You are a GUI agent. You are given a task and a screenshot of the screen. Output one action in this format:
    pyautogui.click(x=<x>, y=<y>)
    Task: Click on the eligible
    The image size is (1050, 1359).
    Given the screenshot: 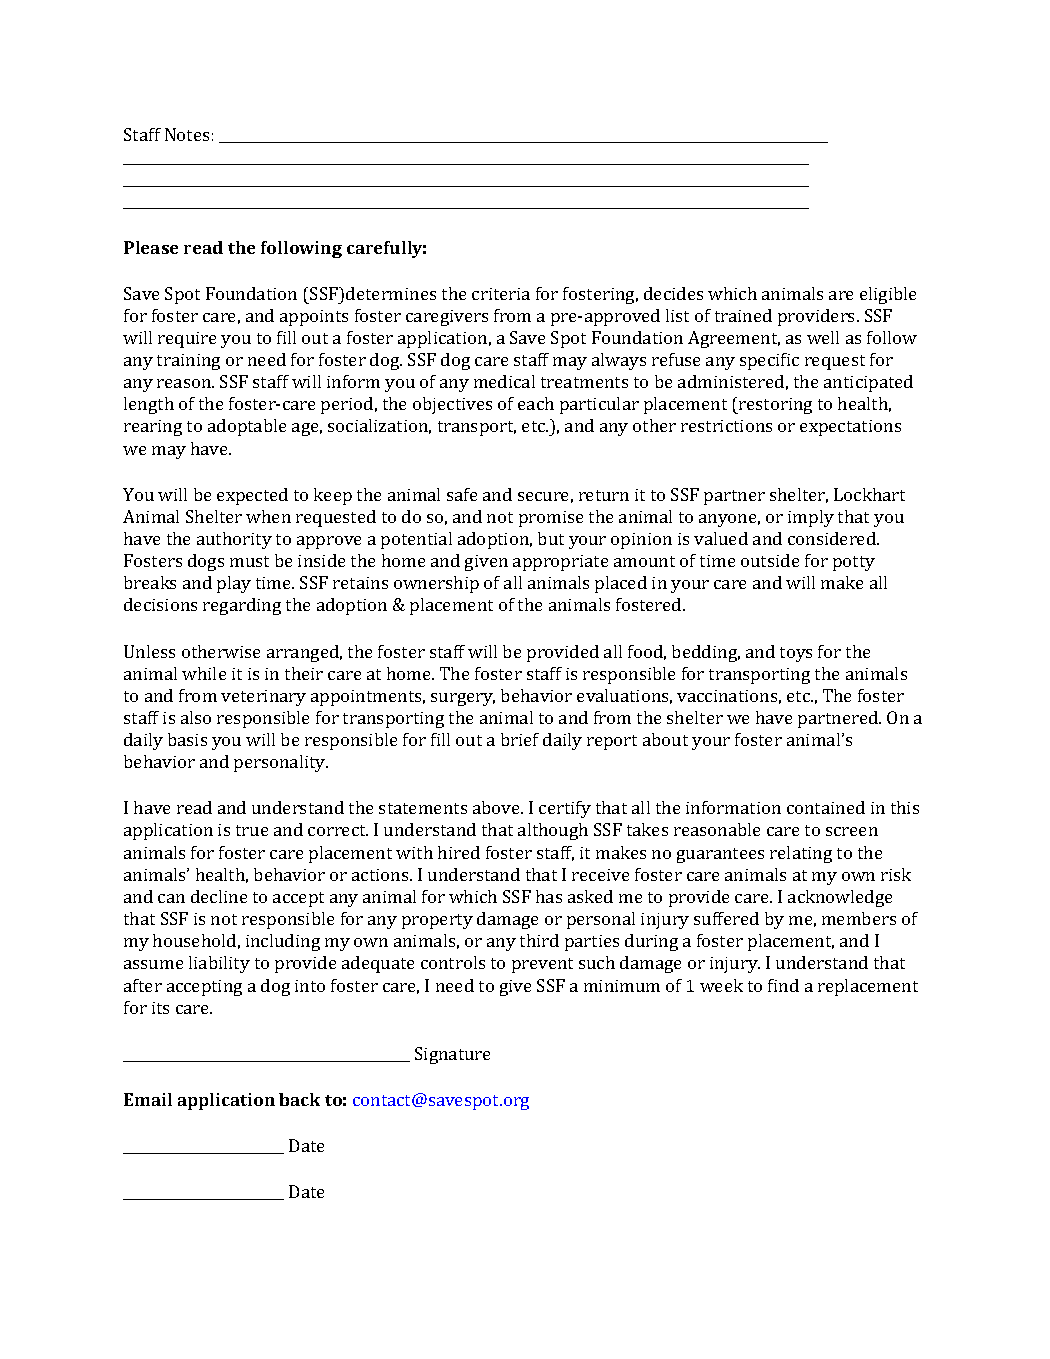 What is the action you would take?
    pyautogui.click(x=888, y=295)
